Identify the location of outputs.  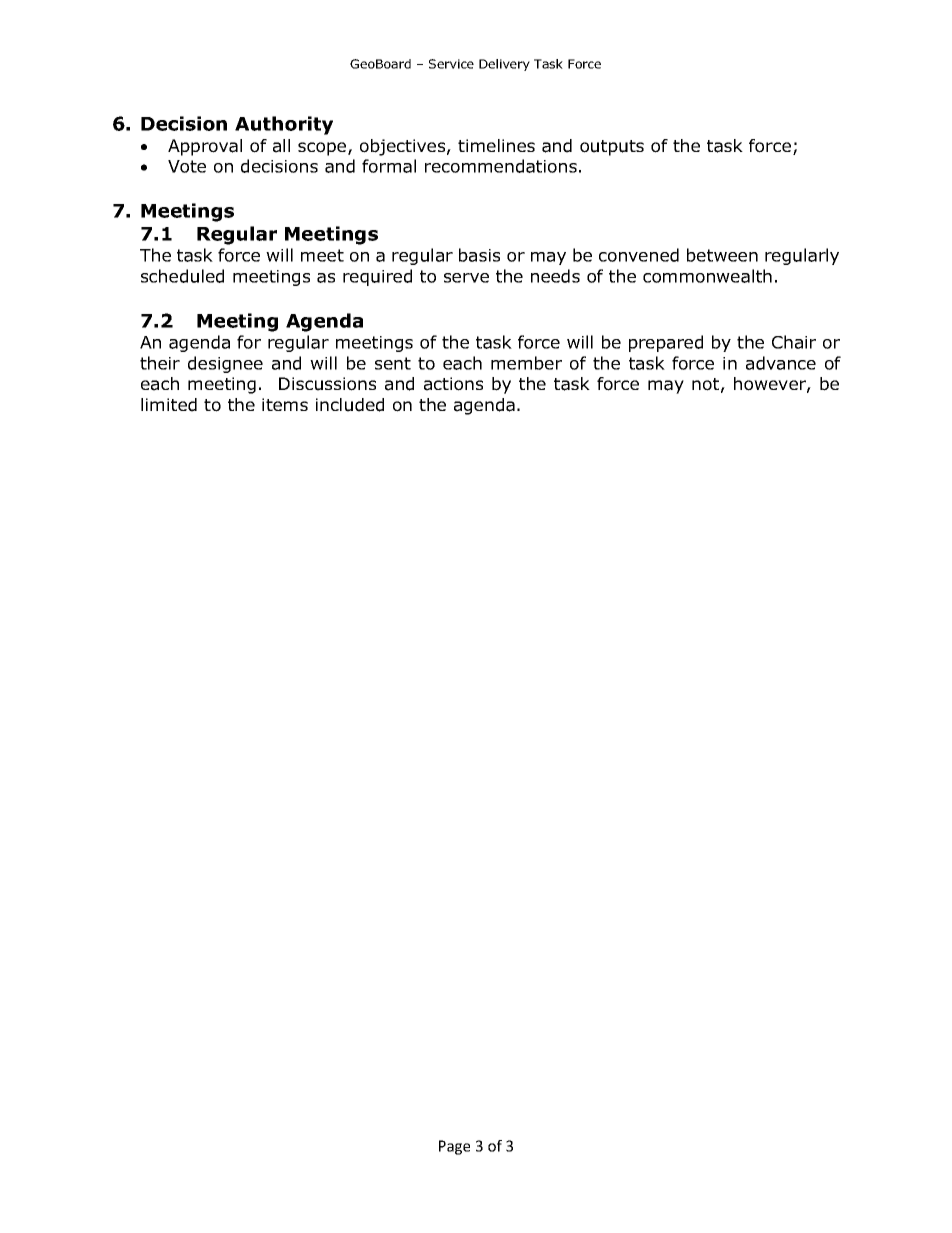
(612, 148).
